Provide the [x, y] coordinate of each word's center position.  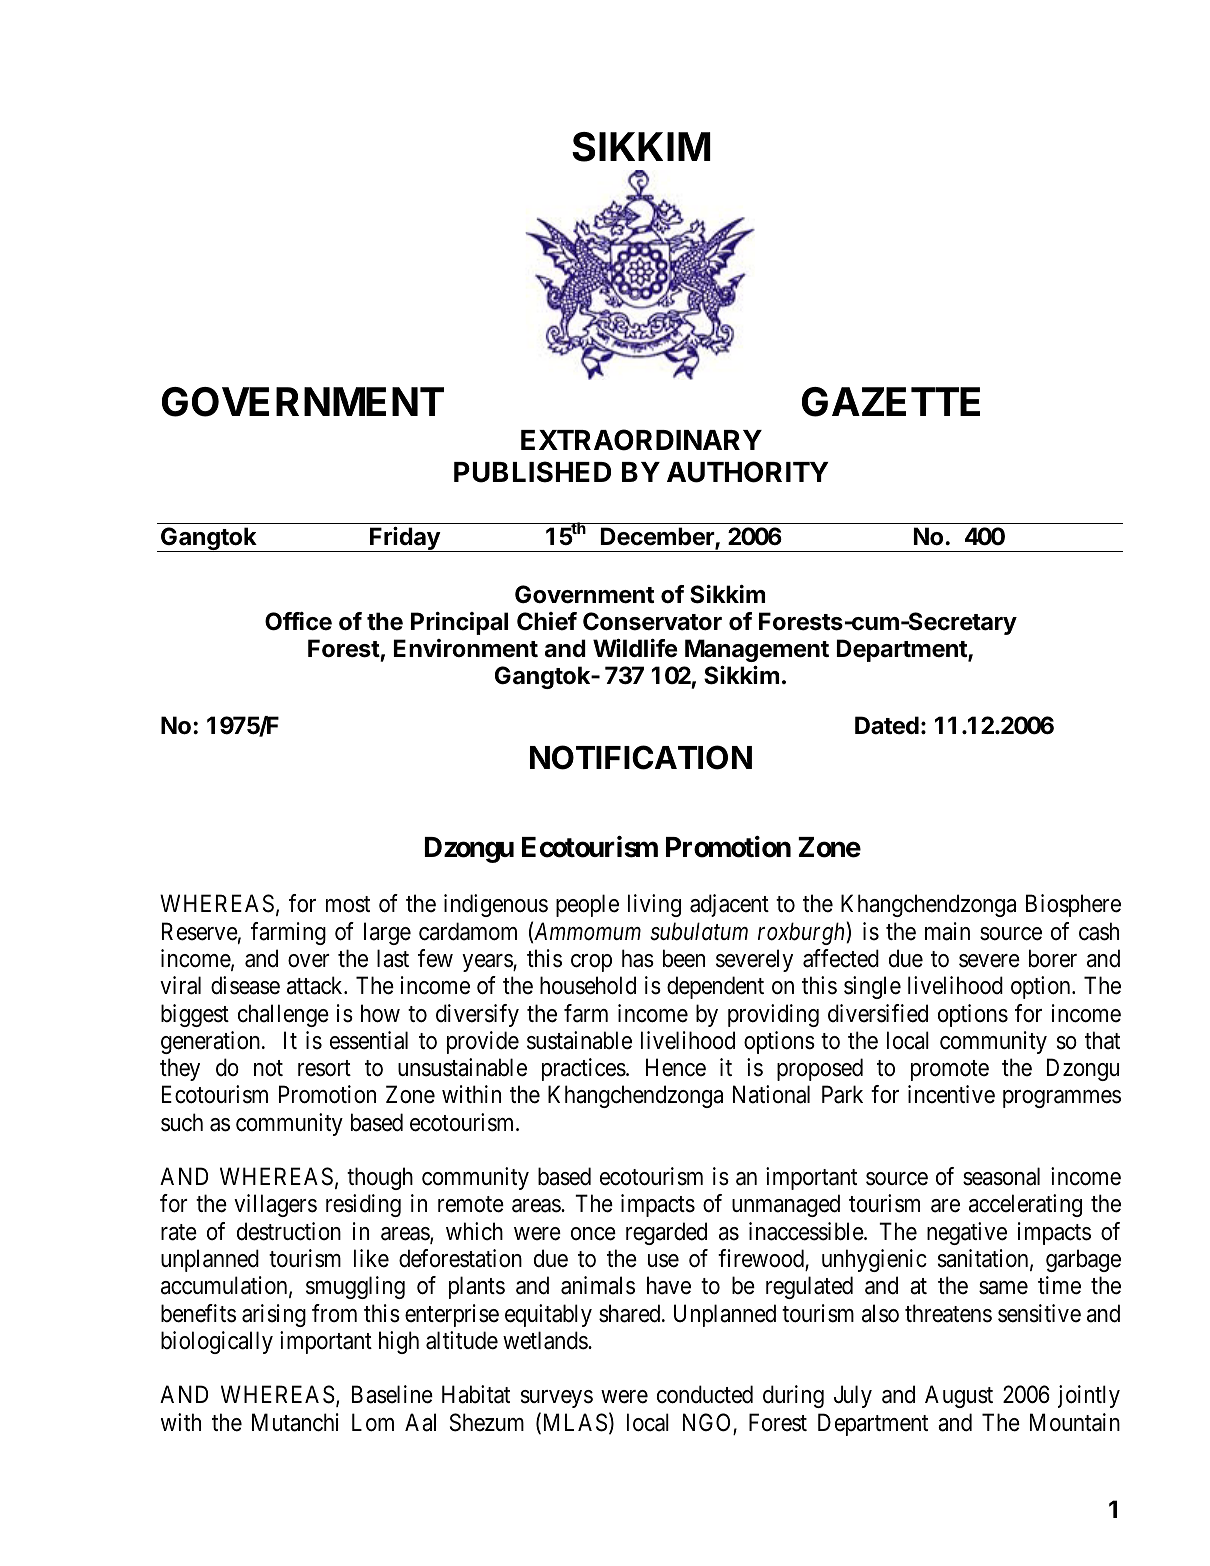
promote [950, 1070]
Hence [676, 1067]
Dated [887, 725]
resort [324, 1068]
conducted [705, 1394]
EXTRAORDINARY [641, 440]
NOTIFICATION [641, 757]
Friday [405, 539]
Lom [373, 1422]
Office [298, 621]
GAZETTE [891, 402]
